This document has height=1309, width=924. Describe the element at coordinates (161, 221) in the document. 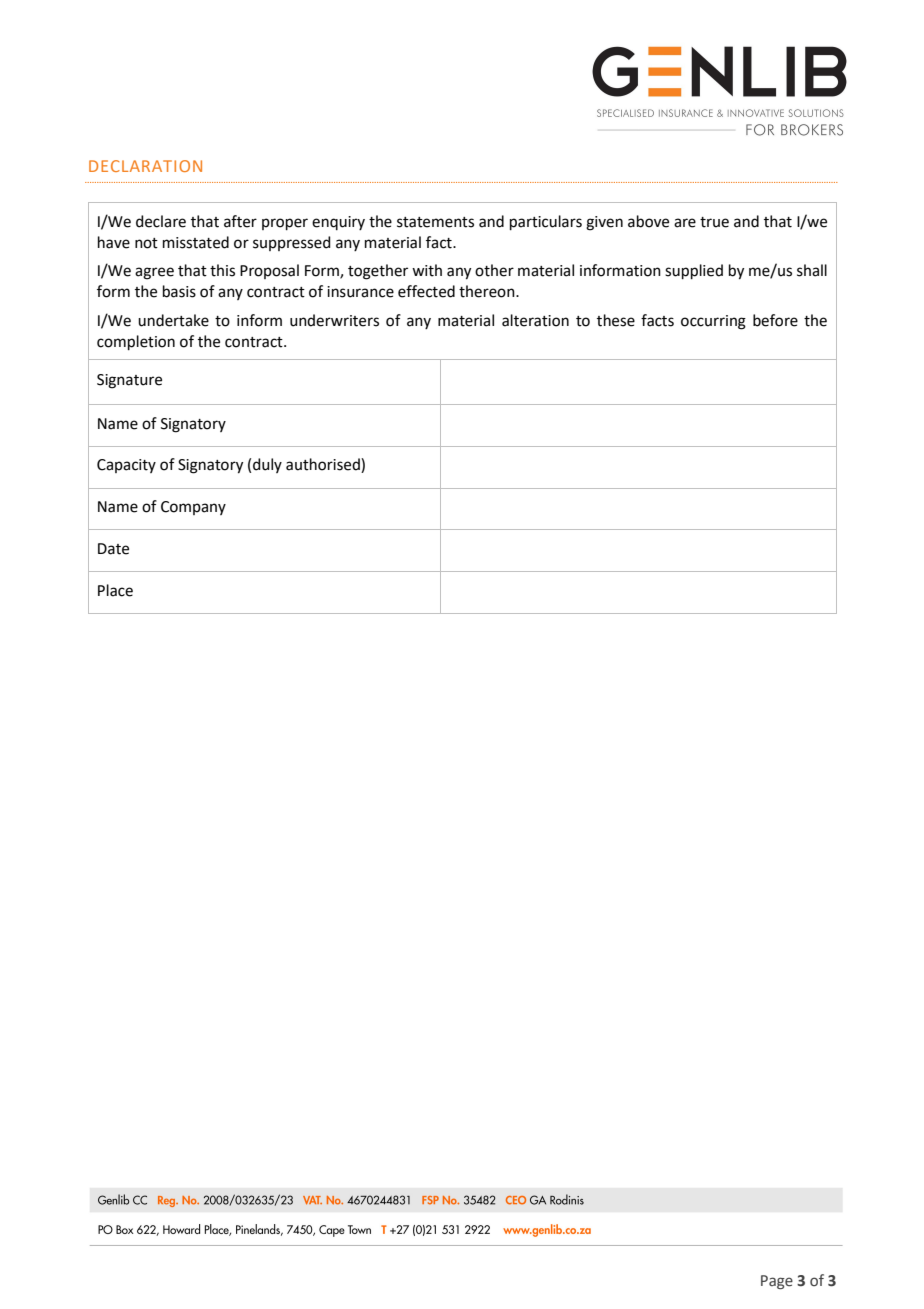

I see `declare` at that location.
